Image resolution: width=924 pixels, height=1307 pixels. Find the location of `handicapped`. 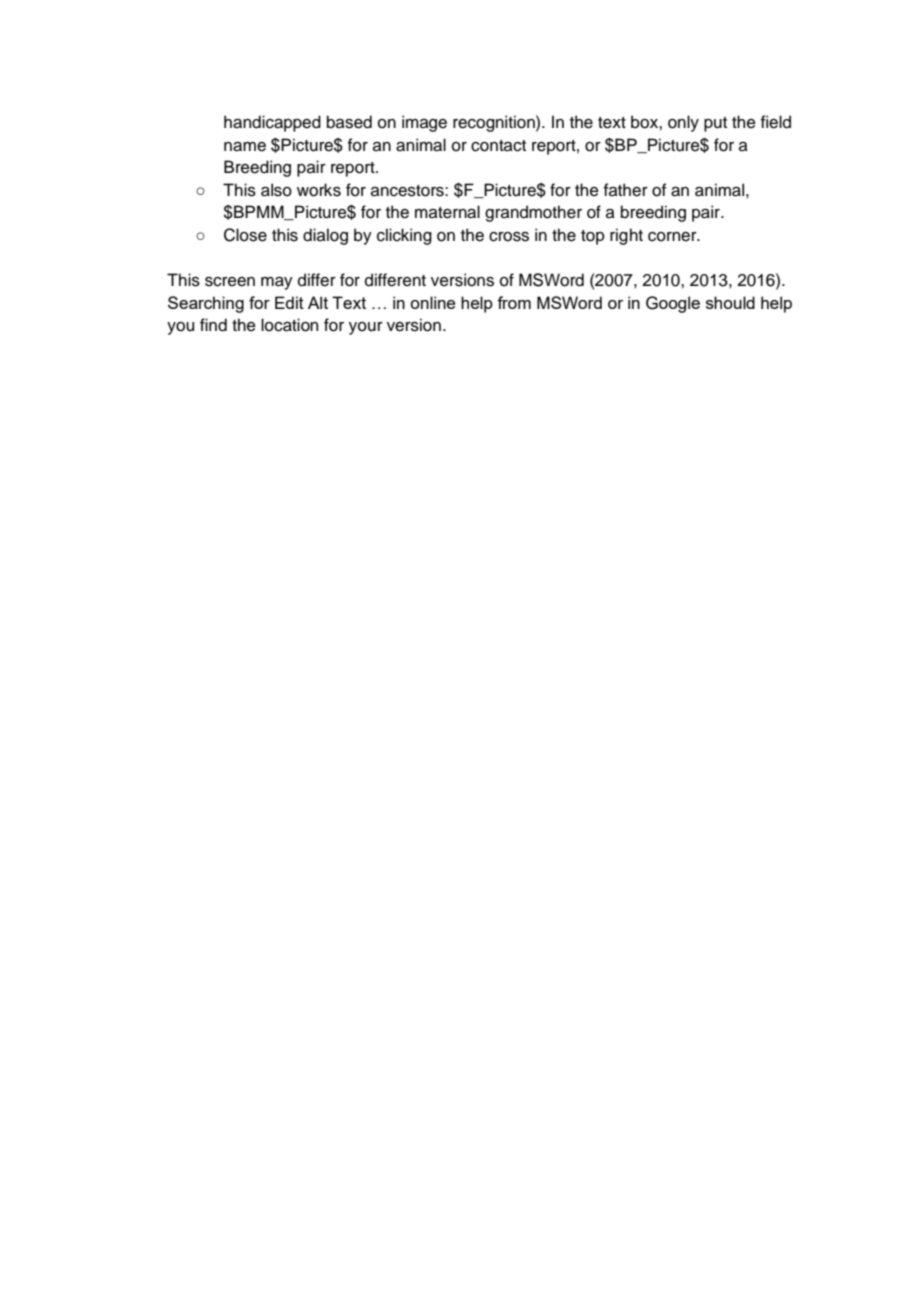

handicapped is located at coordinates (272, 123).
